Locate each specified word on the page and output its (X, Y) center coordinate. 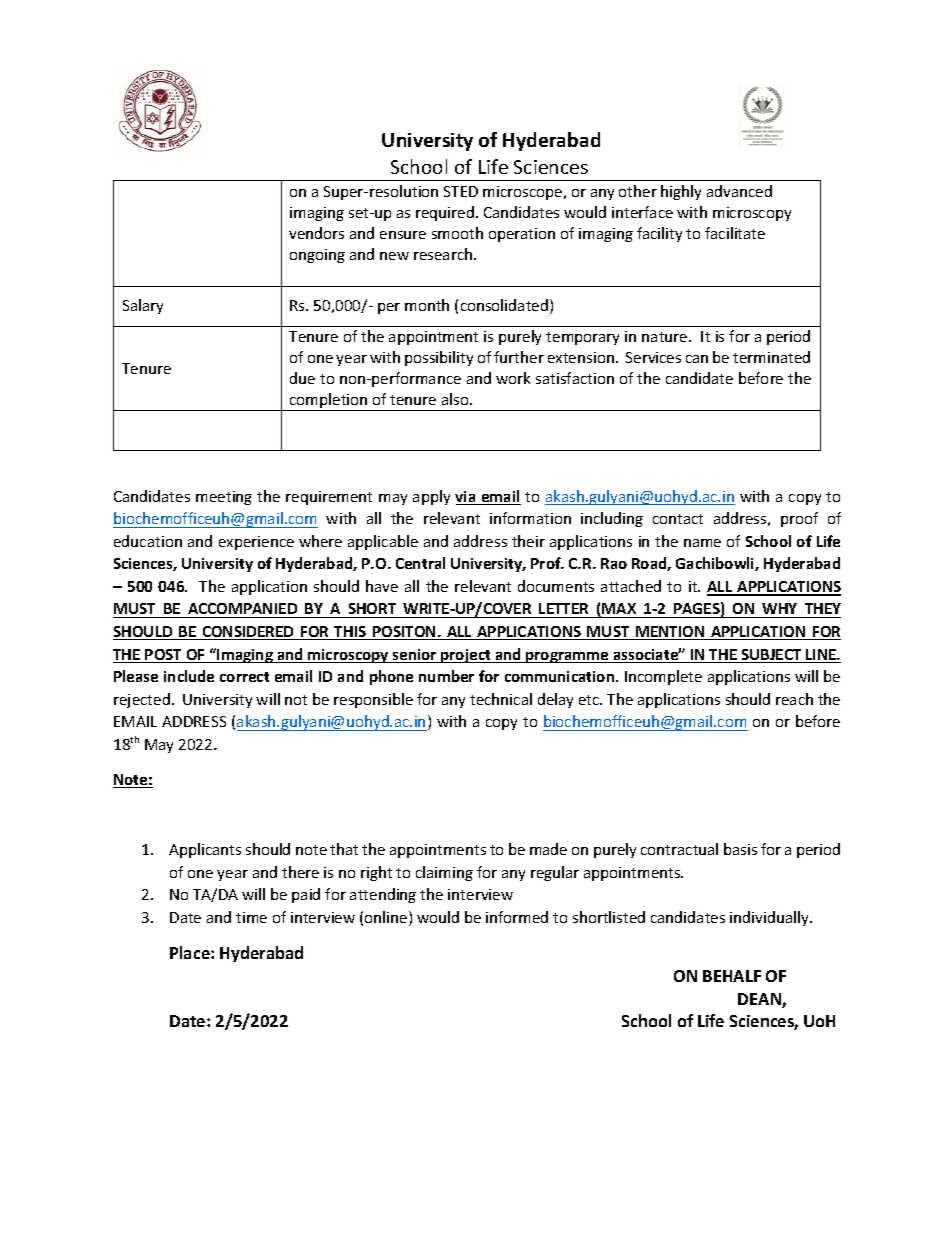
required (445, 213)
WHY (779, 608)
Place (191, 952)
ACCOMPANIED (243, 610)
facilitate (735, 233)
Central (420, 563)
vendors (316, 233)
